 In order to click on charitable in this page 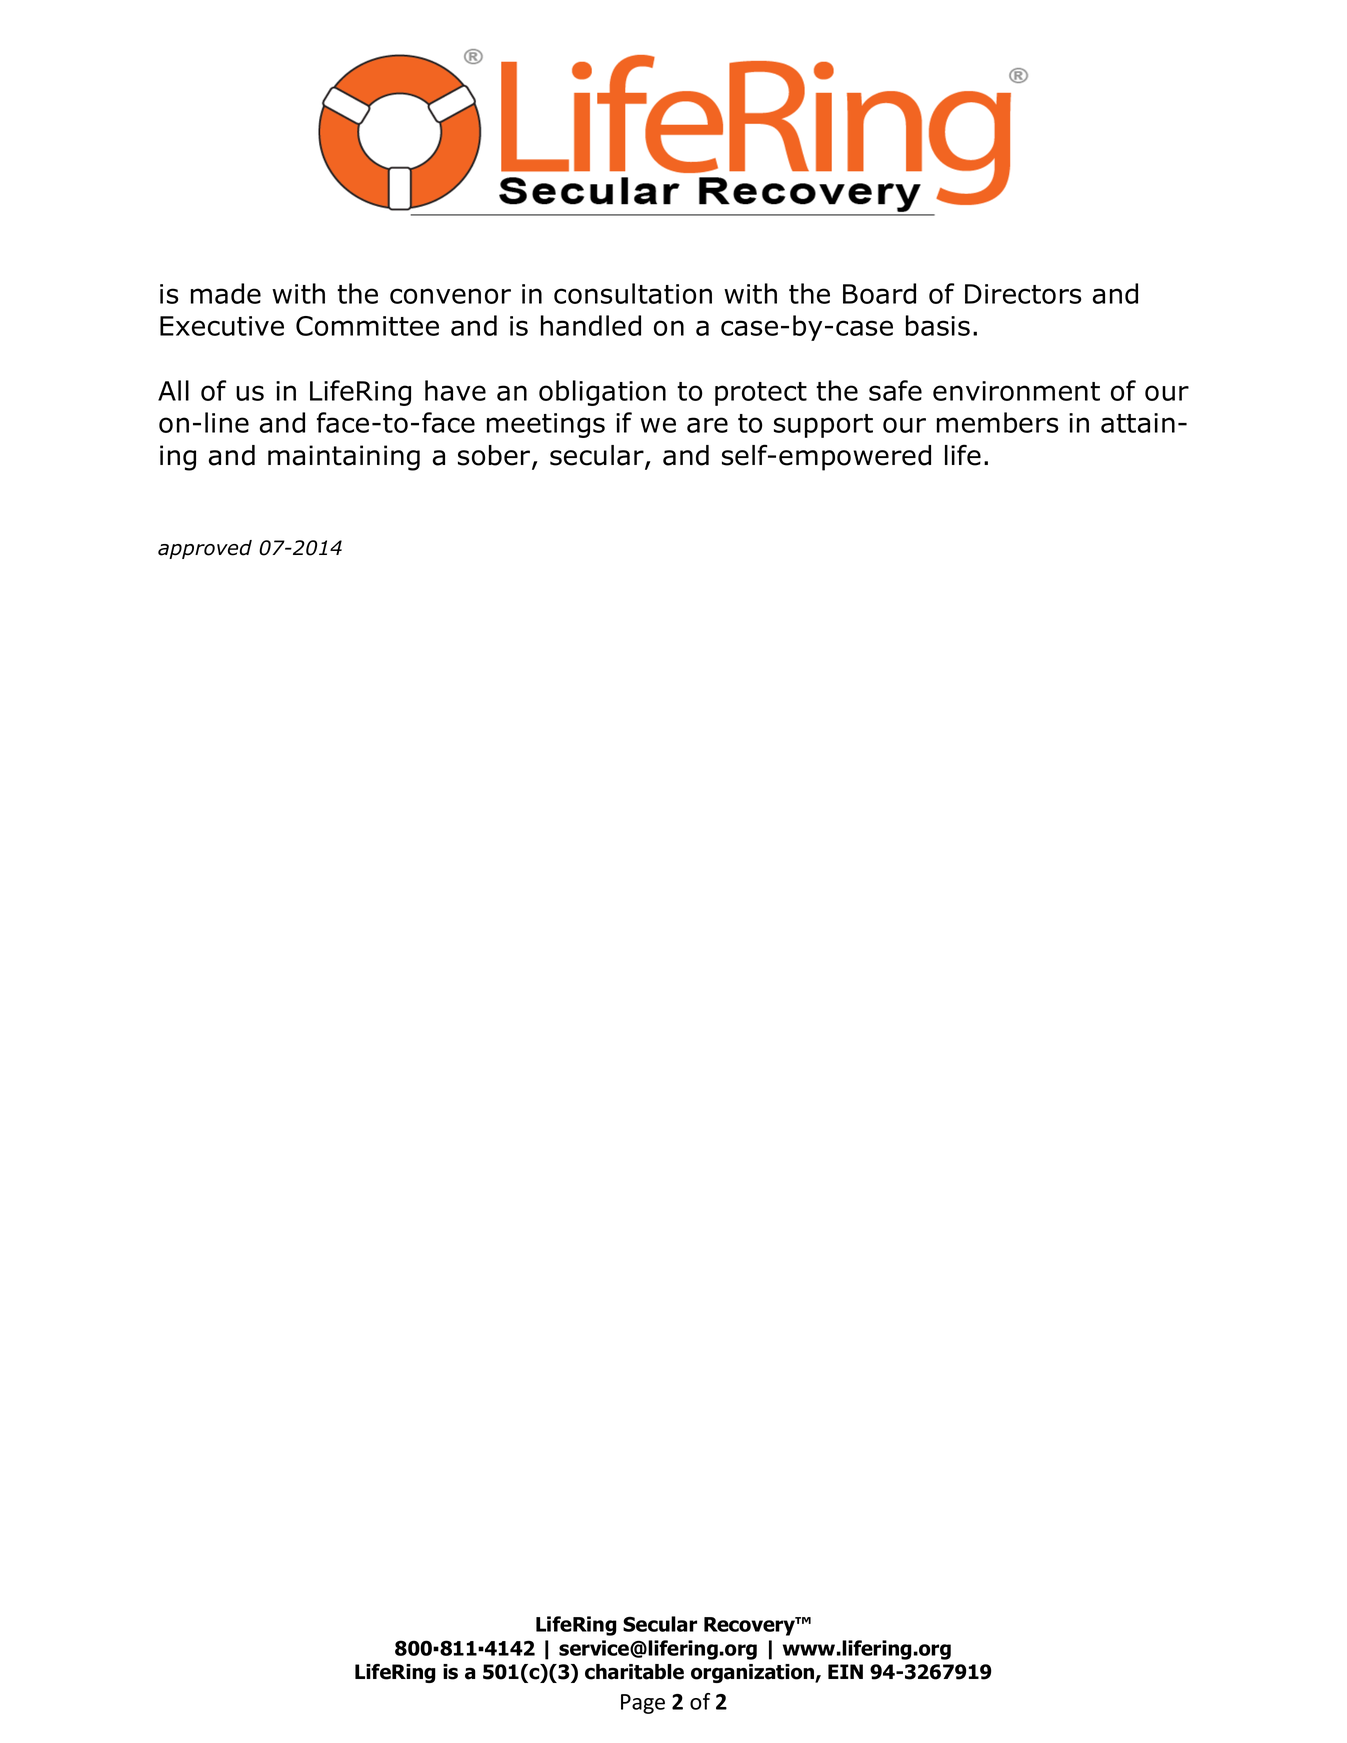, I will do `click(634, 1672)`.
